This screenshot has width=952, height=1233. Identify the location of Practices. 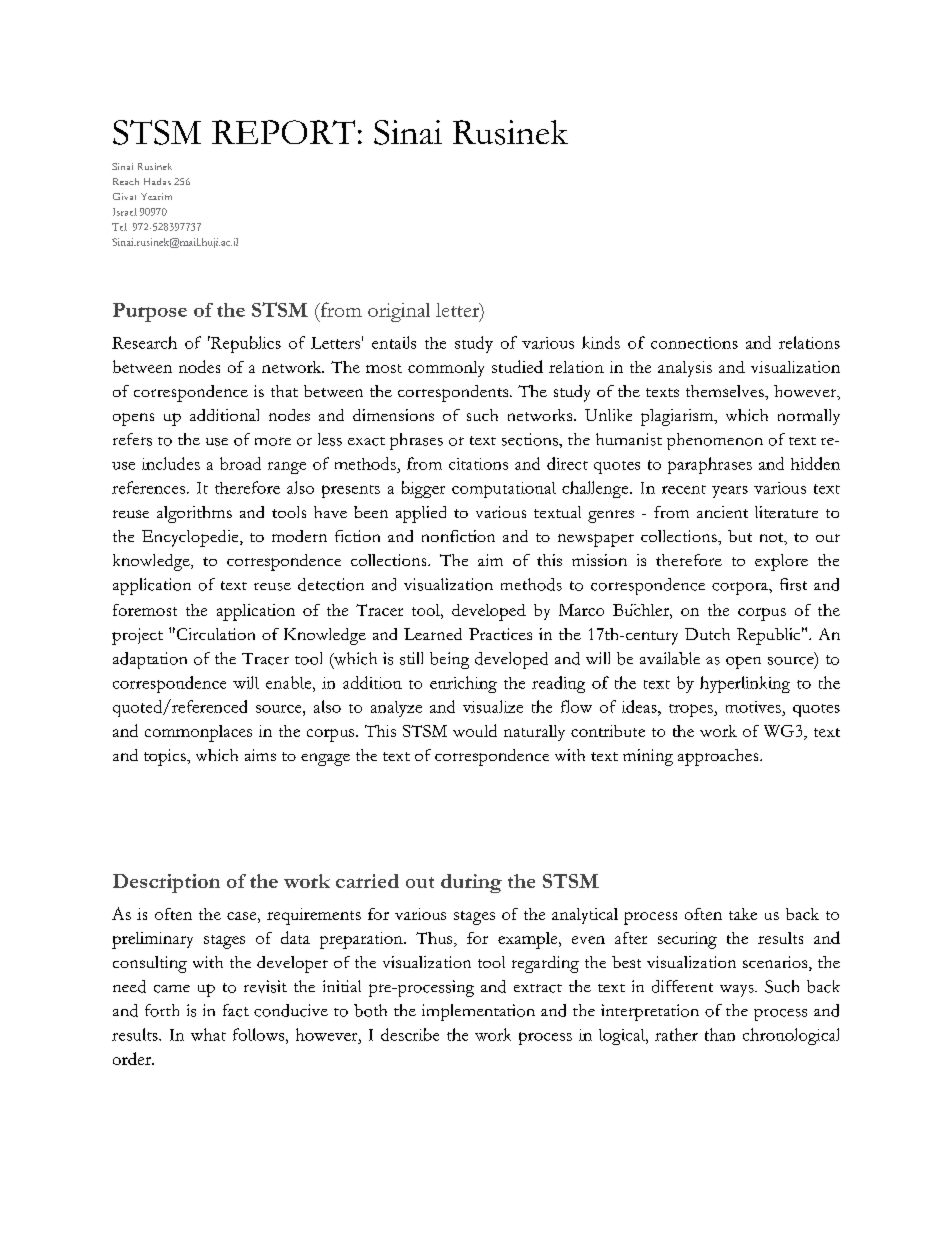
(500, 634).
